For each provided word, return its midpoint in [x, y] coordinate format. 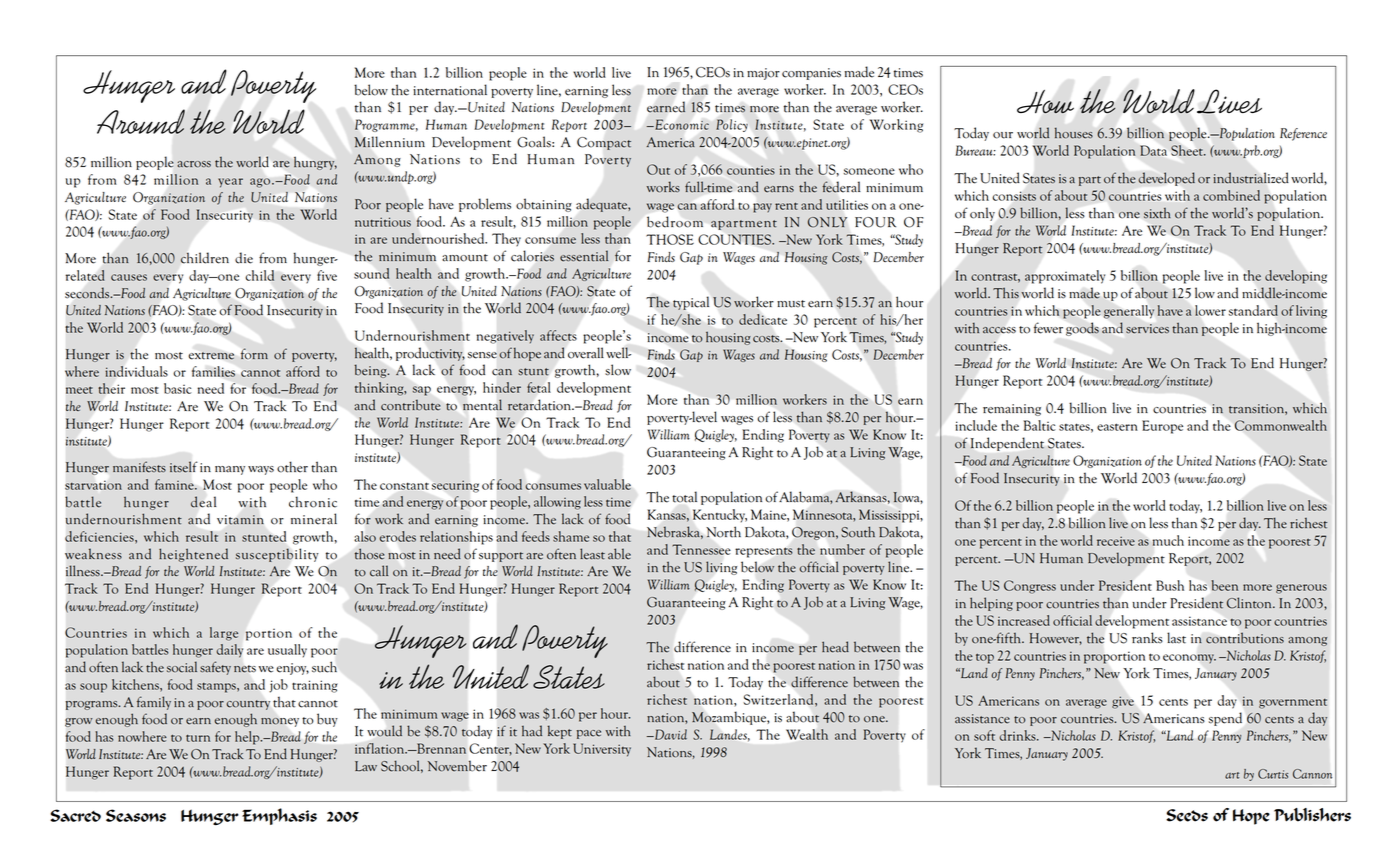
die [244, 258]
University [602, 750]
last [1176, 638]
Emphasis [279, 816]
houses [1074, 133]
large [224, 634]
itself [183, 467]
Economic [681, 124]
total [684, 497]
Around [141, 121]
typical [691, 303]
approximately [1065, 277]
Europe [1162, 427]
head [835, 647]
